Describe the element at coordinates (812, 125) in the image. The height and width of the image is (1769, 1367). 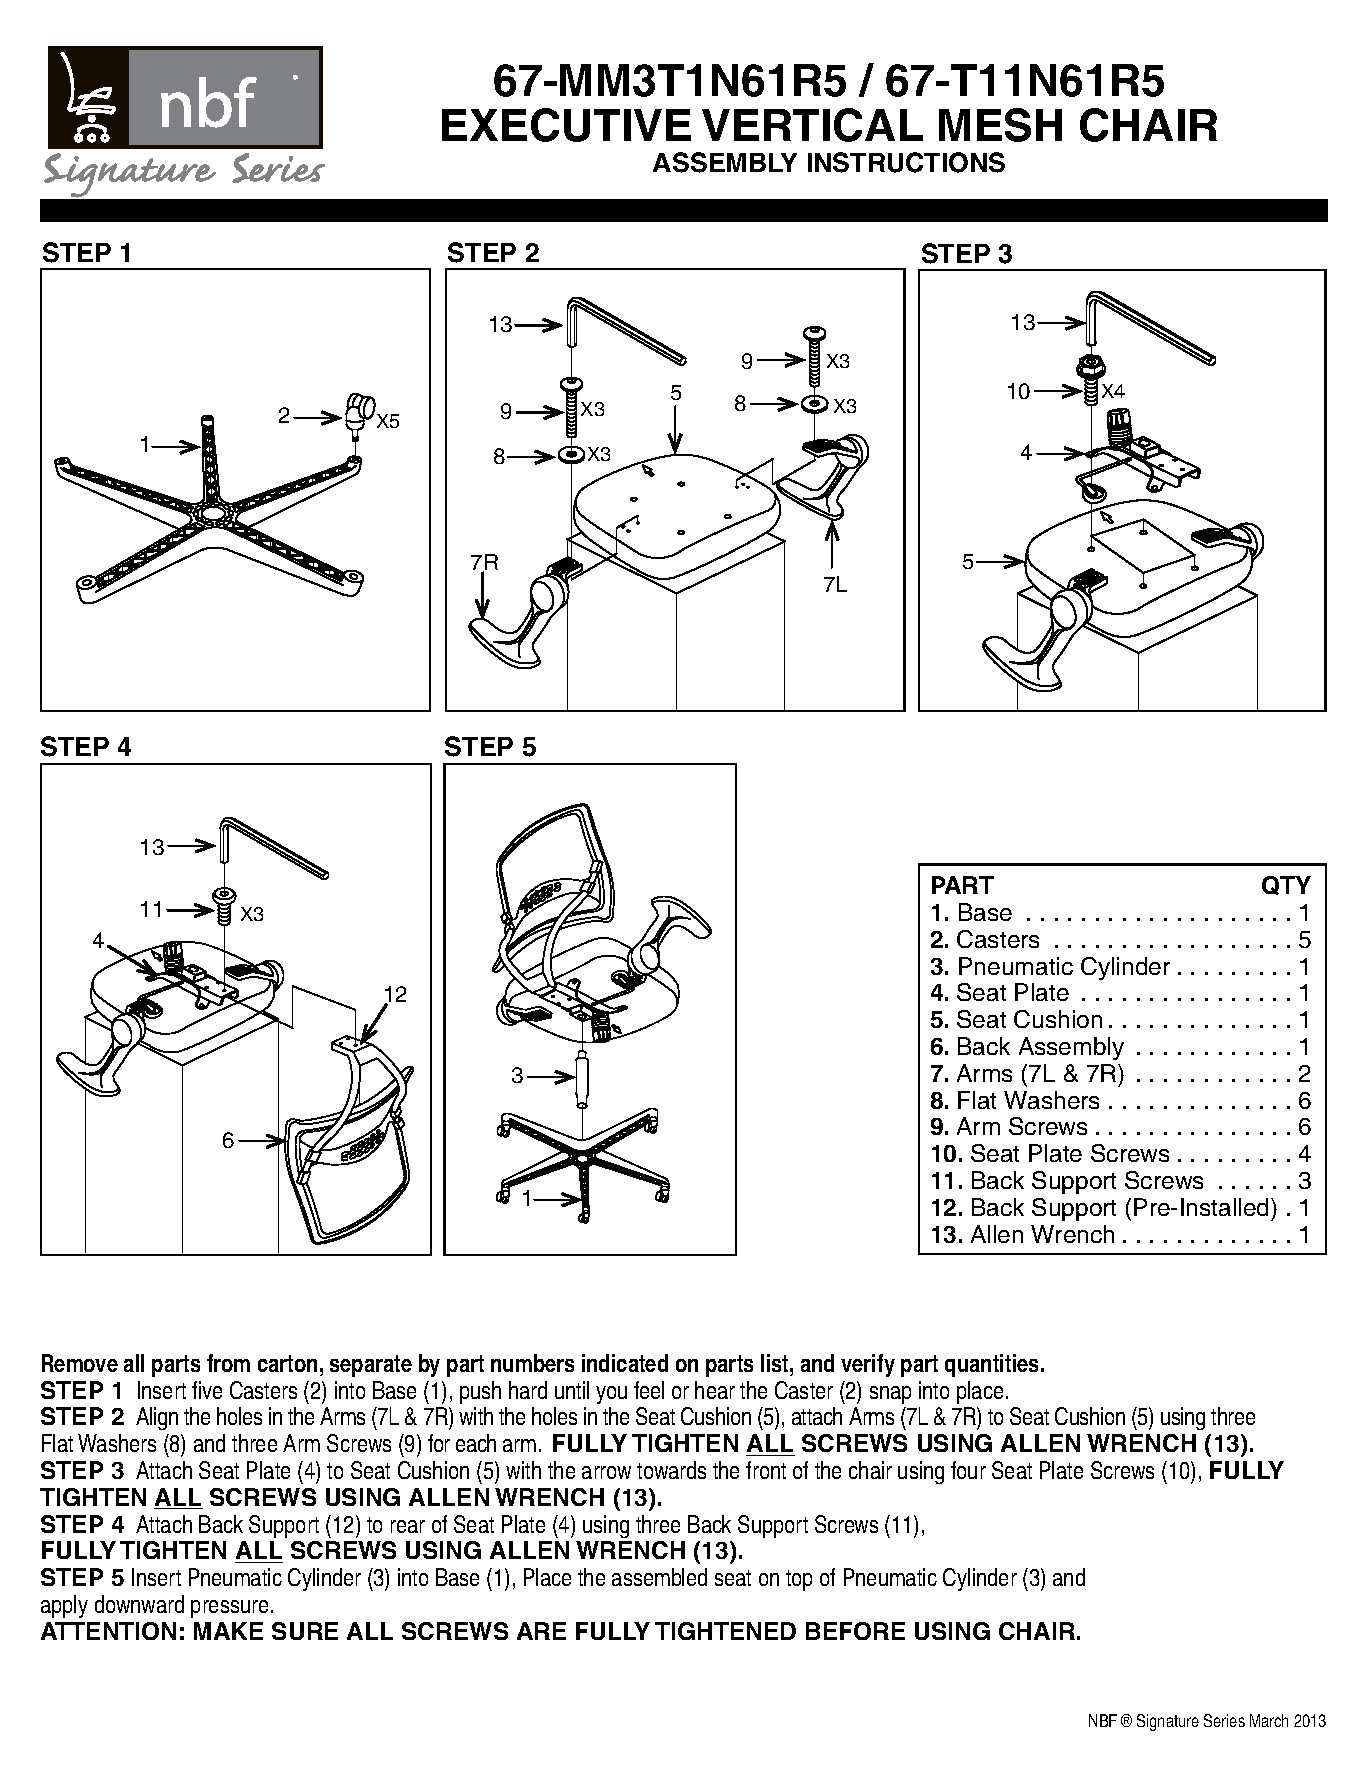
I see `VERTICAL` at that location.
